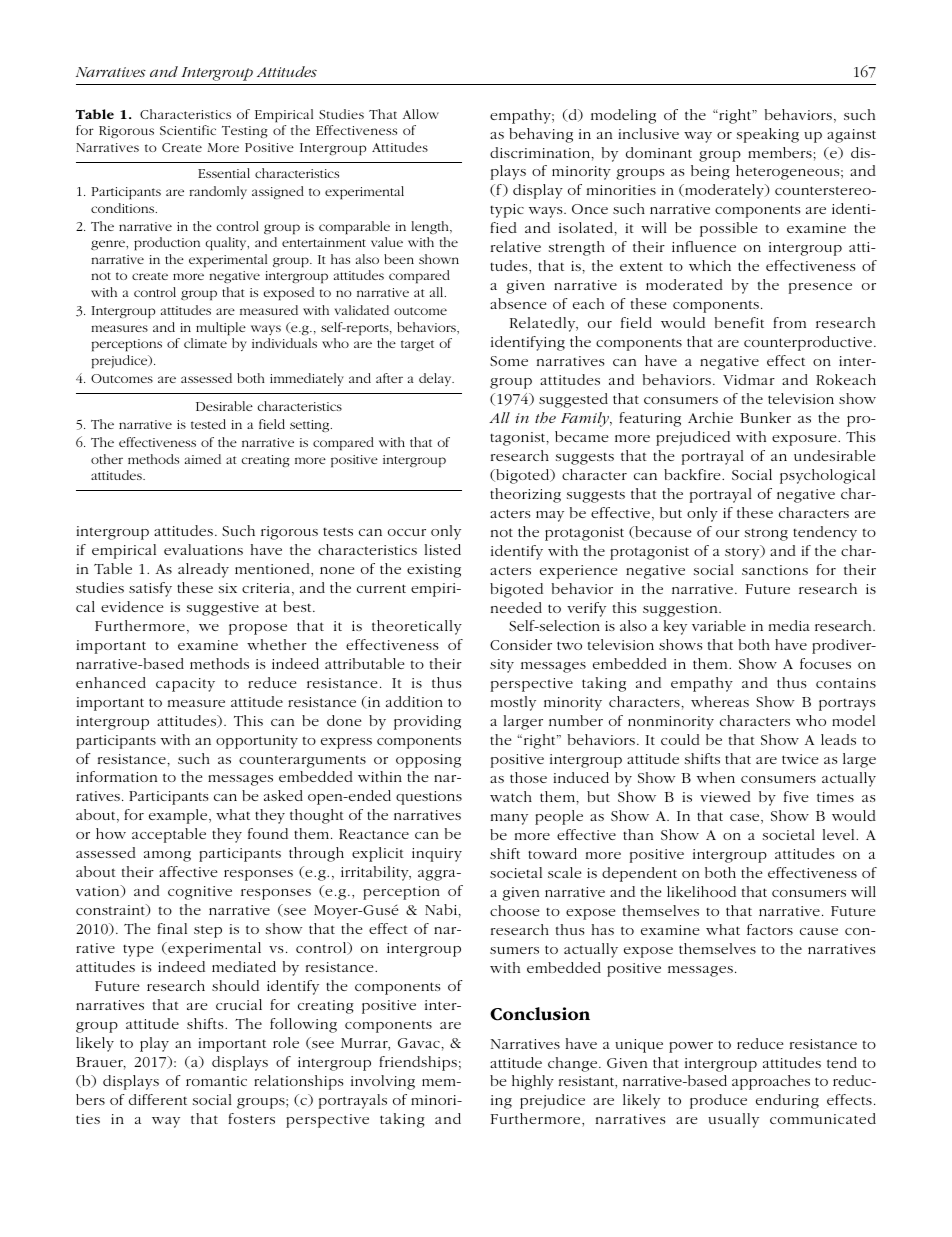  I want to click on speaking, so click(768, 135).
